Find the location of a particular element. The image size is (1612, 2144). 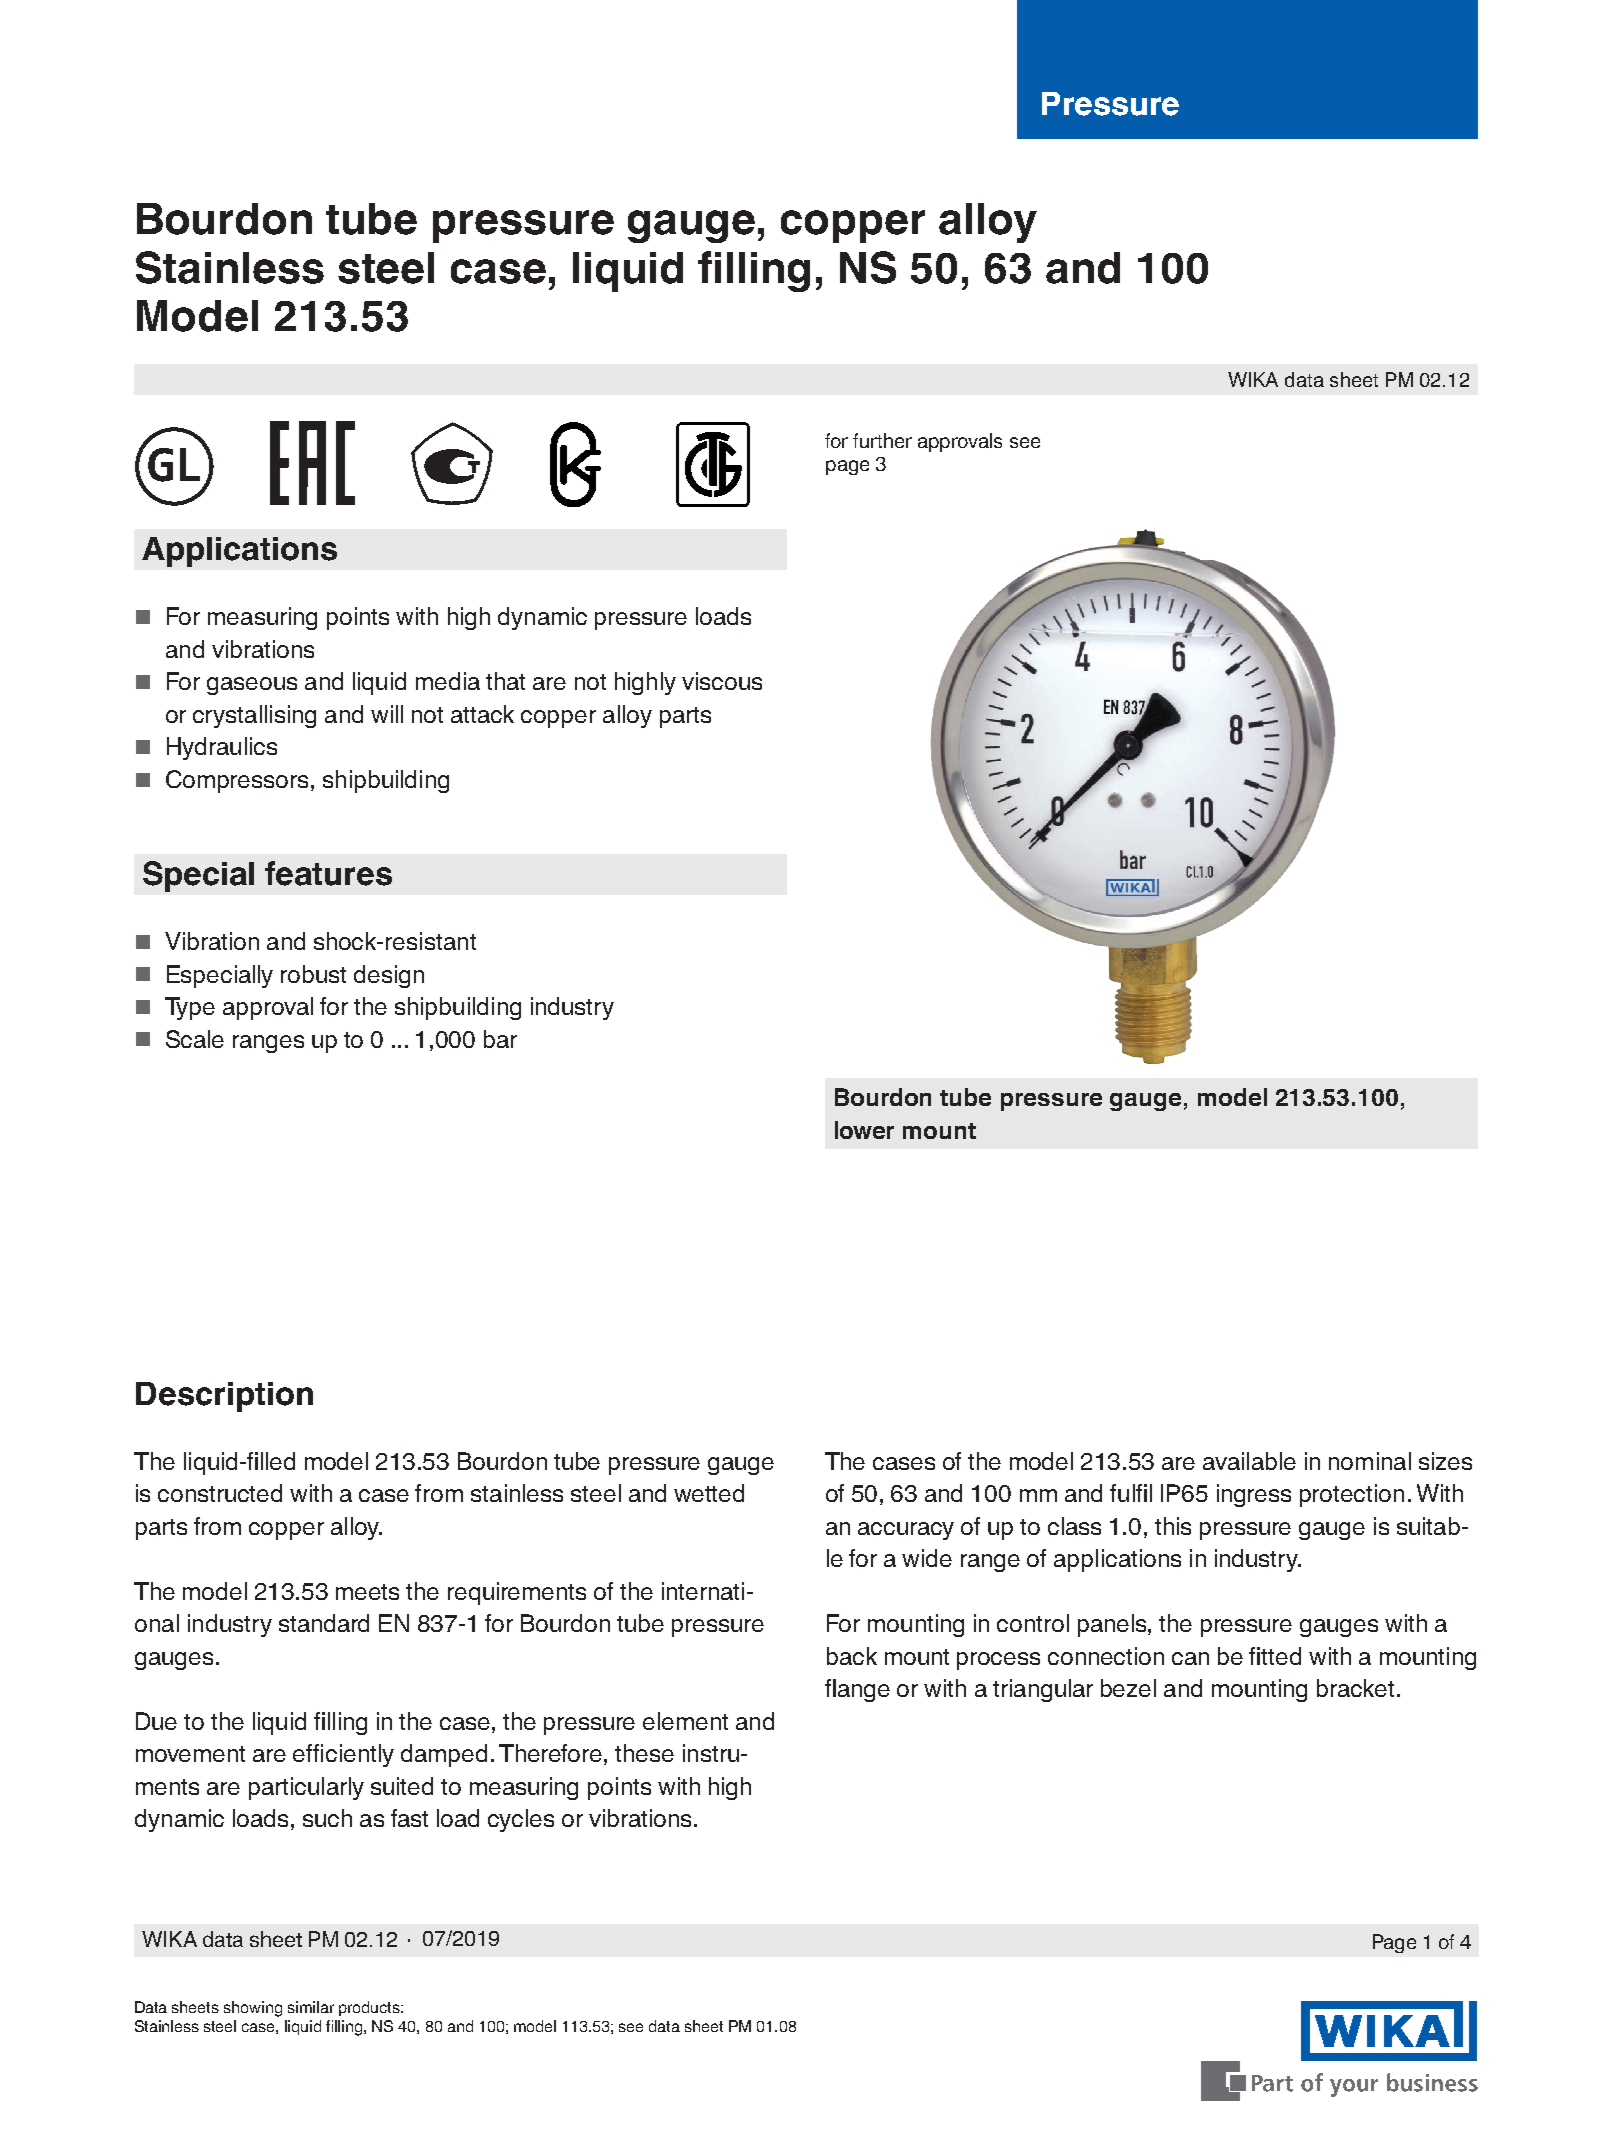

Description is located at coordinates (224, 1397).
